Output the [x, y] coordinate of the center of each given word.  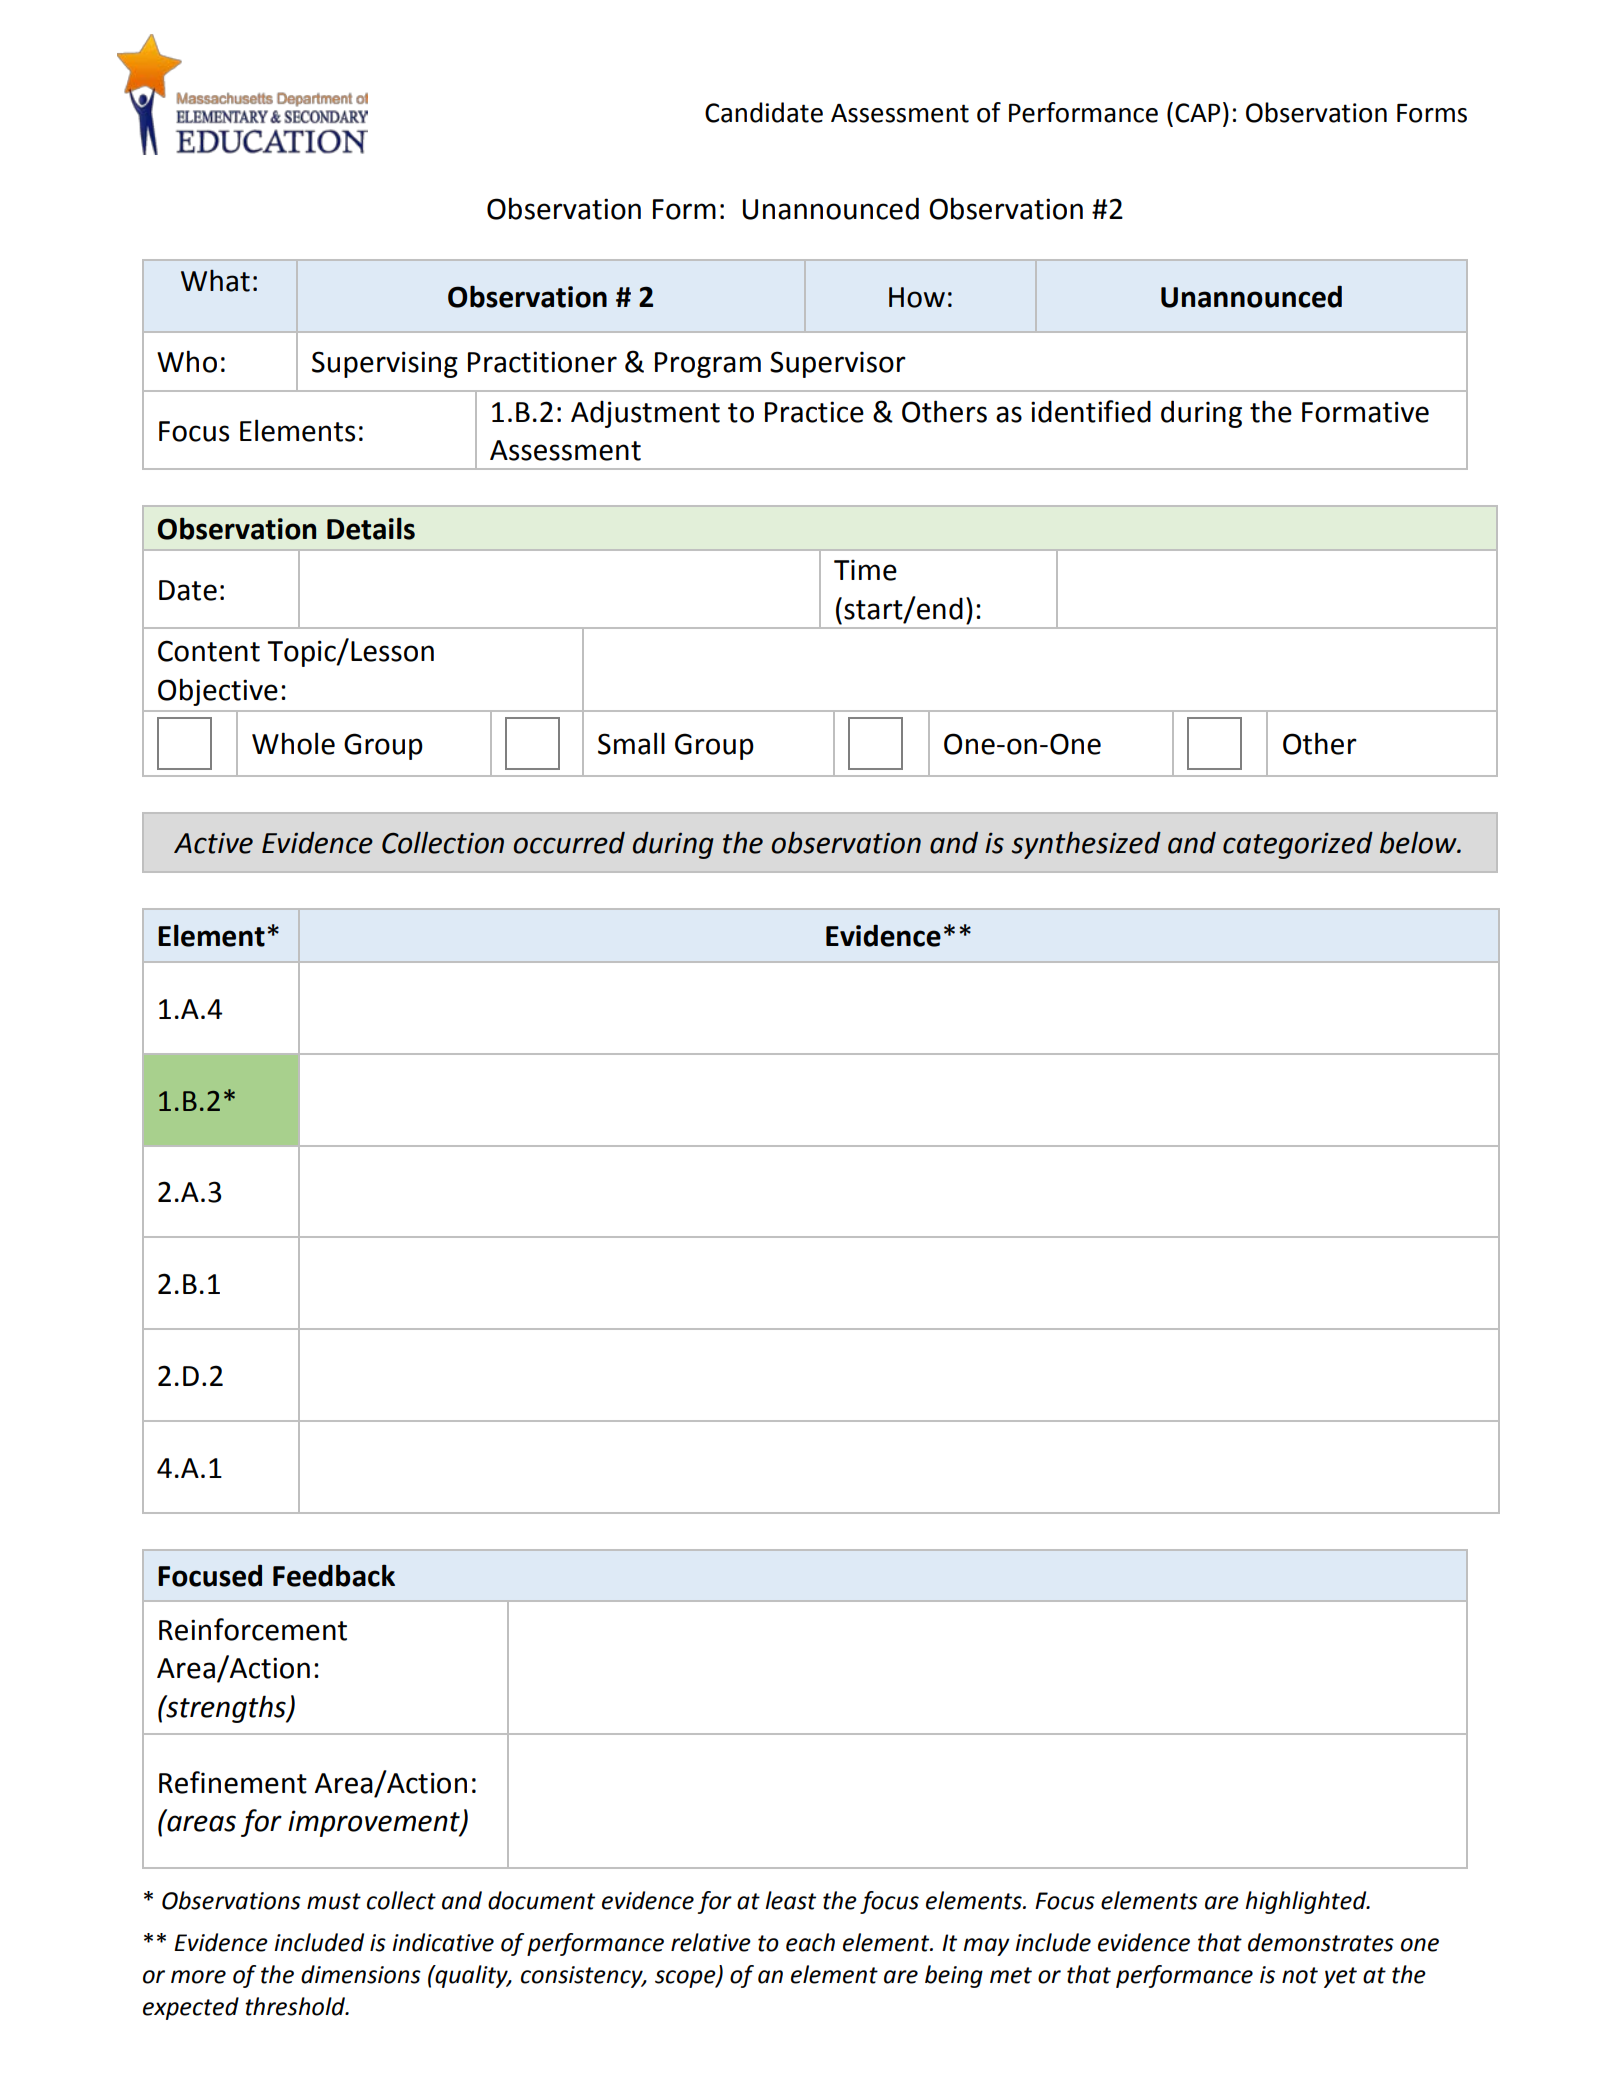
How [917, 297]
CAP [1197, 113]
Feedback [334, 1575]
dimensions [361, 1974]
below [1419, 842]
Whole [293, 743]
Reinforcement [253, 1629]
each [810, 1942]
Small [631, 743]
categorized [1298, 845]
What [215, 281]
